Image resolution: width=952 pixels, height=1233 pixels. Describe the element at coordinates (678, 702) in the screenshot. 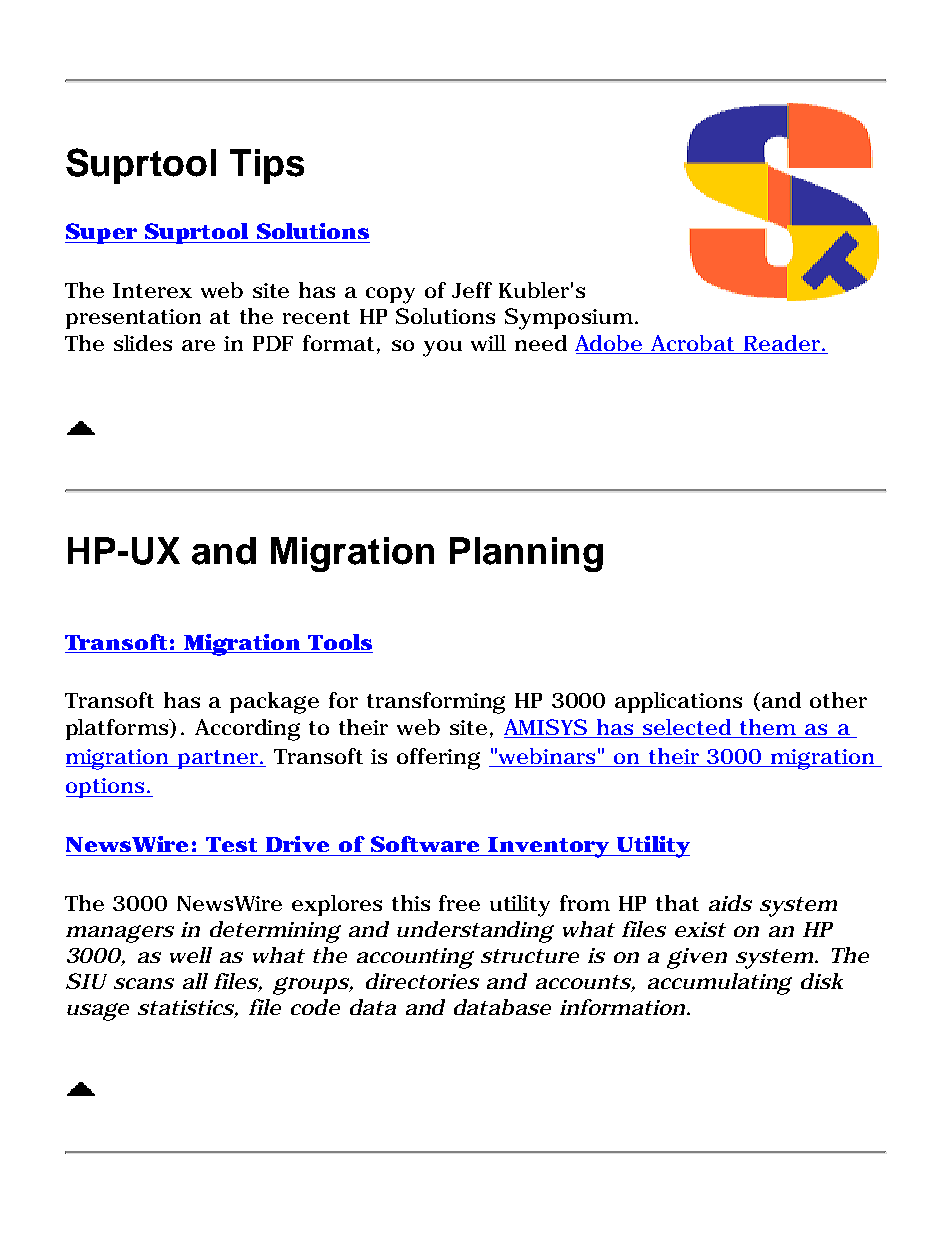

I see `applications` at that location.
